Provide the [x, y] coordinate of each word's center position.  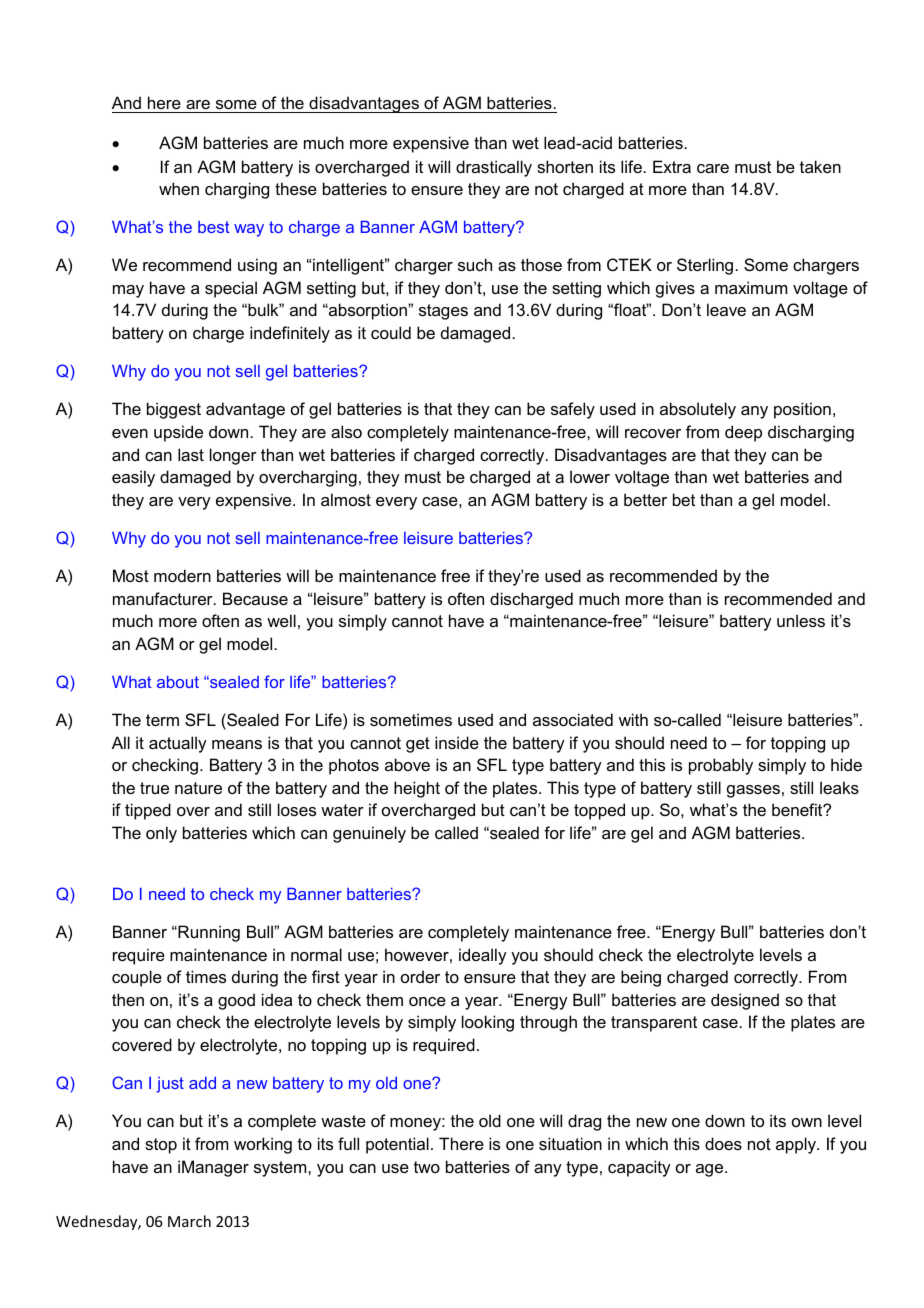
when [179, 188]
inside [457, 742]
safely [573, 410]
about [178, 682]
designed [745, 1001]
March [189, 1221]
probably [721, 766]
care [713, 168]
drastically [494, 168]
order [420, 976]
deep [743, 433]
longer [233, 456]
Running [208, 933]
